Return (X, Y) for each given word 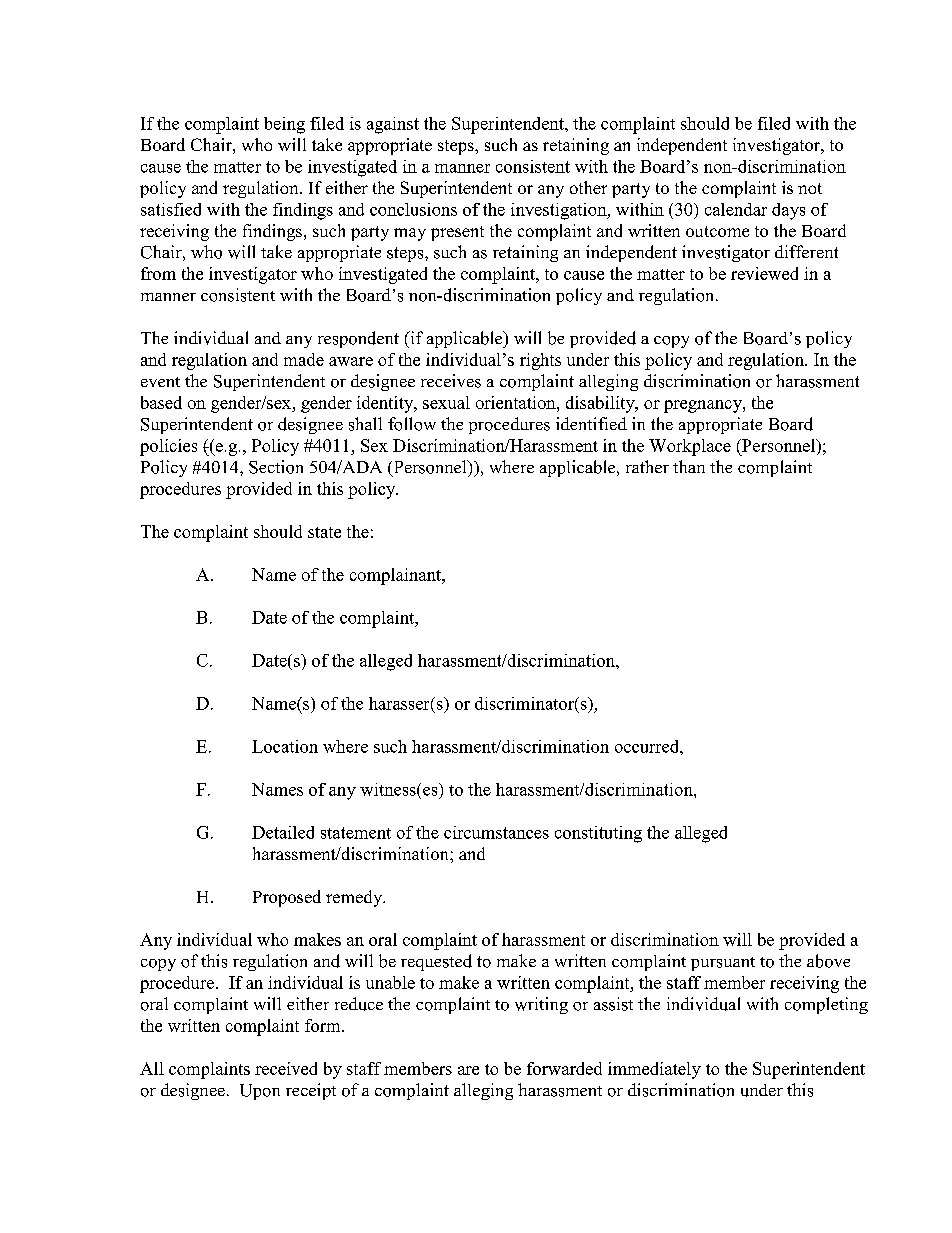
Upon (260, 1092)
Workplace (690, 447)
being (284, 125)
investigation (560, 211)
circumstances (496, 832)
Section (276, 467)
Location (285, 746)
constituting (598, 834)
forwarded (564, 1068)
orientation (517, 402)
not (810, 188)
